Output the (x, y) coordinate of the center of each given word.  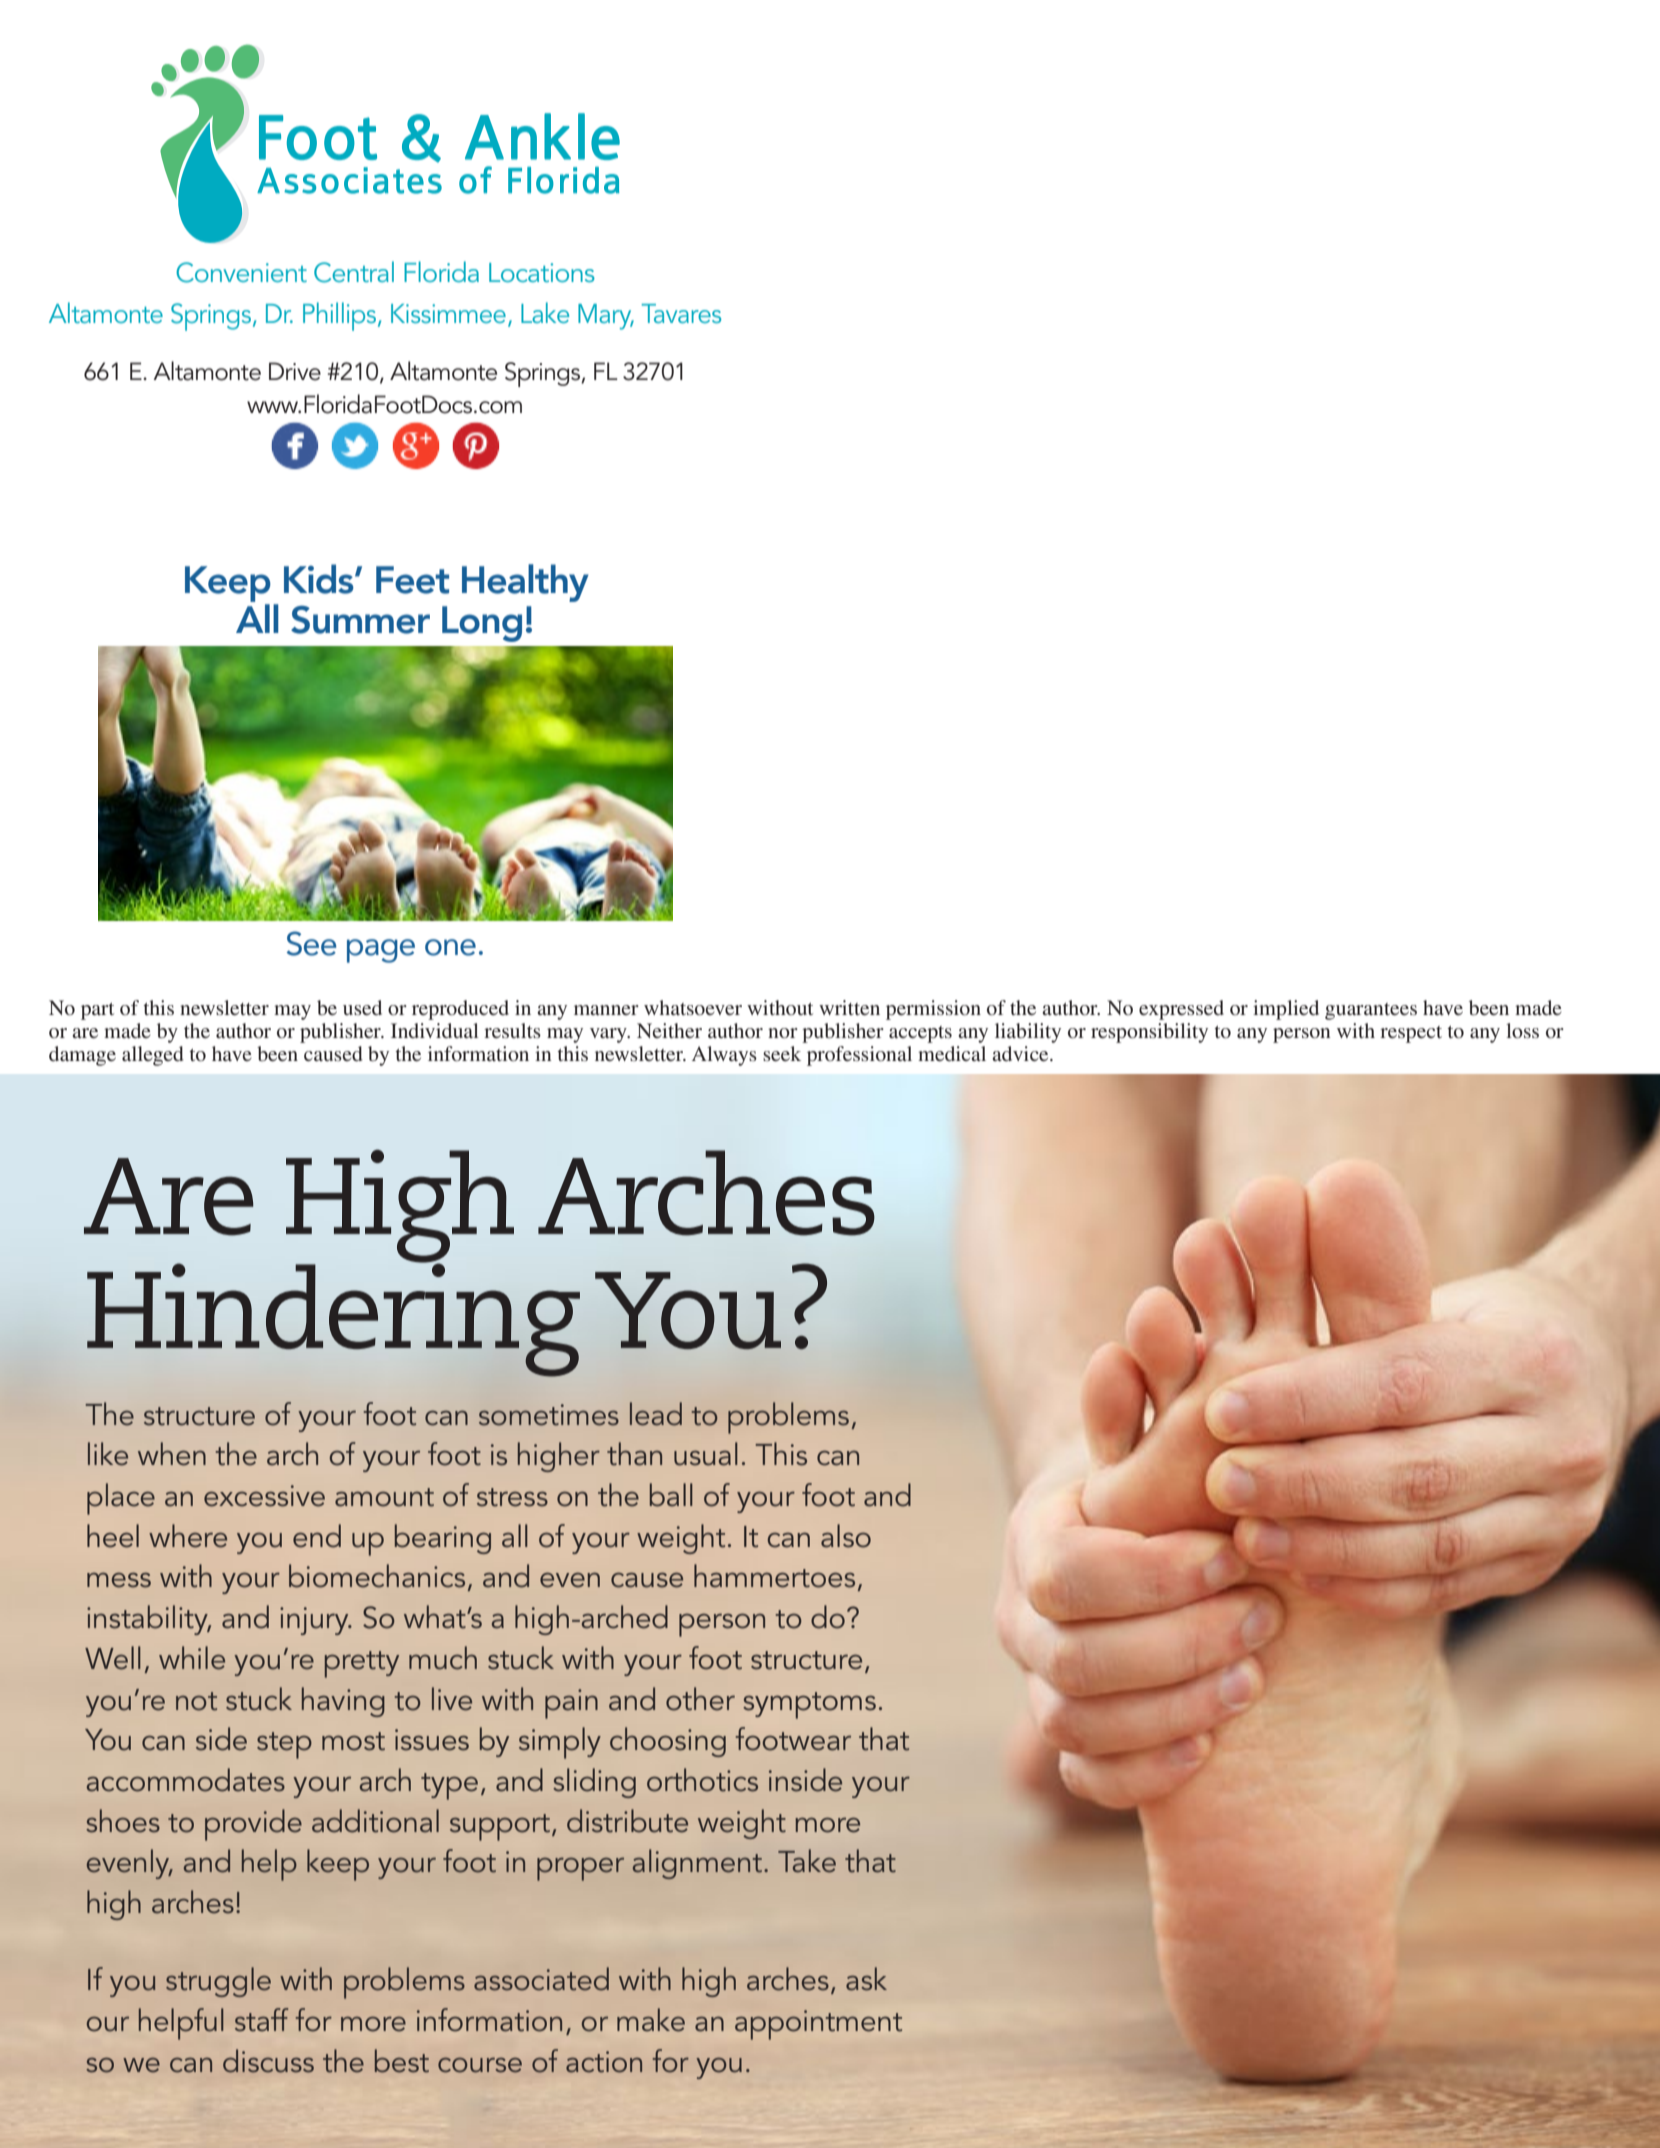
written (849, 1007)
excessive (264, 1496)
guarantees (1371, 1011)
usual (706, 1454)
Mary (606, 317)
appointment (818, 2025)
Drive (295, 371)
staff (261, 2020)
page (381, 951)
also (846, 1536)
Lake (545, 312)
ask (866, 1979)
